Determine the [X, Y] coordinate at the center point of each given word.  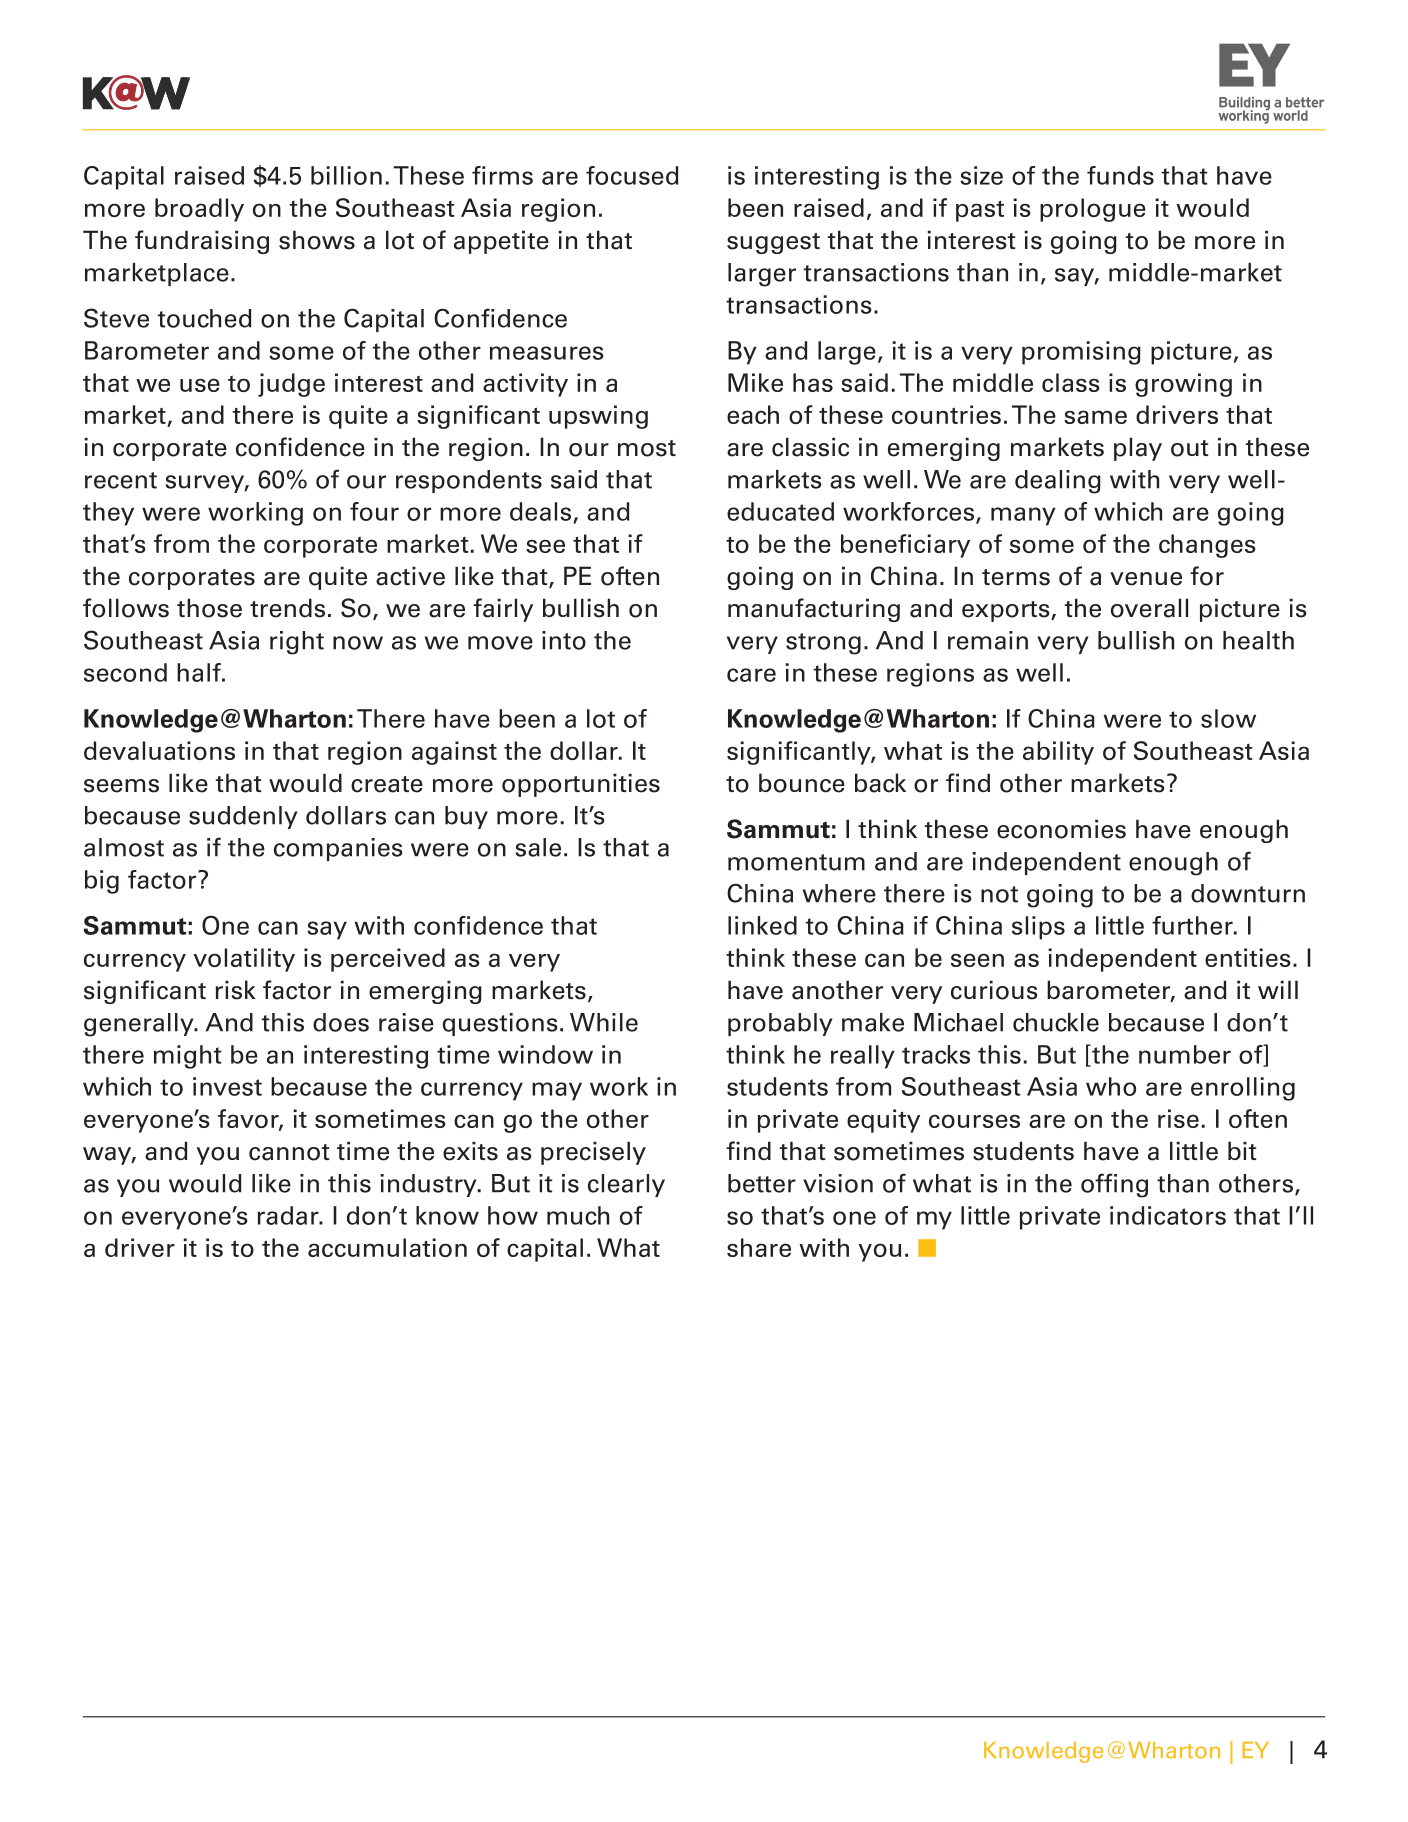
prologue [1093, 210]
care [751, 675]
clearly [626, 1185]
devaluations [159, 750]
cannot [289, 1152]
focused [632, 175]
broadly [199, 210]
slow [1228, 718]
